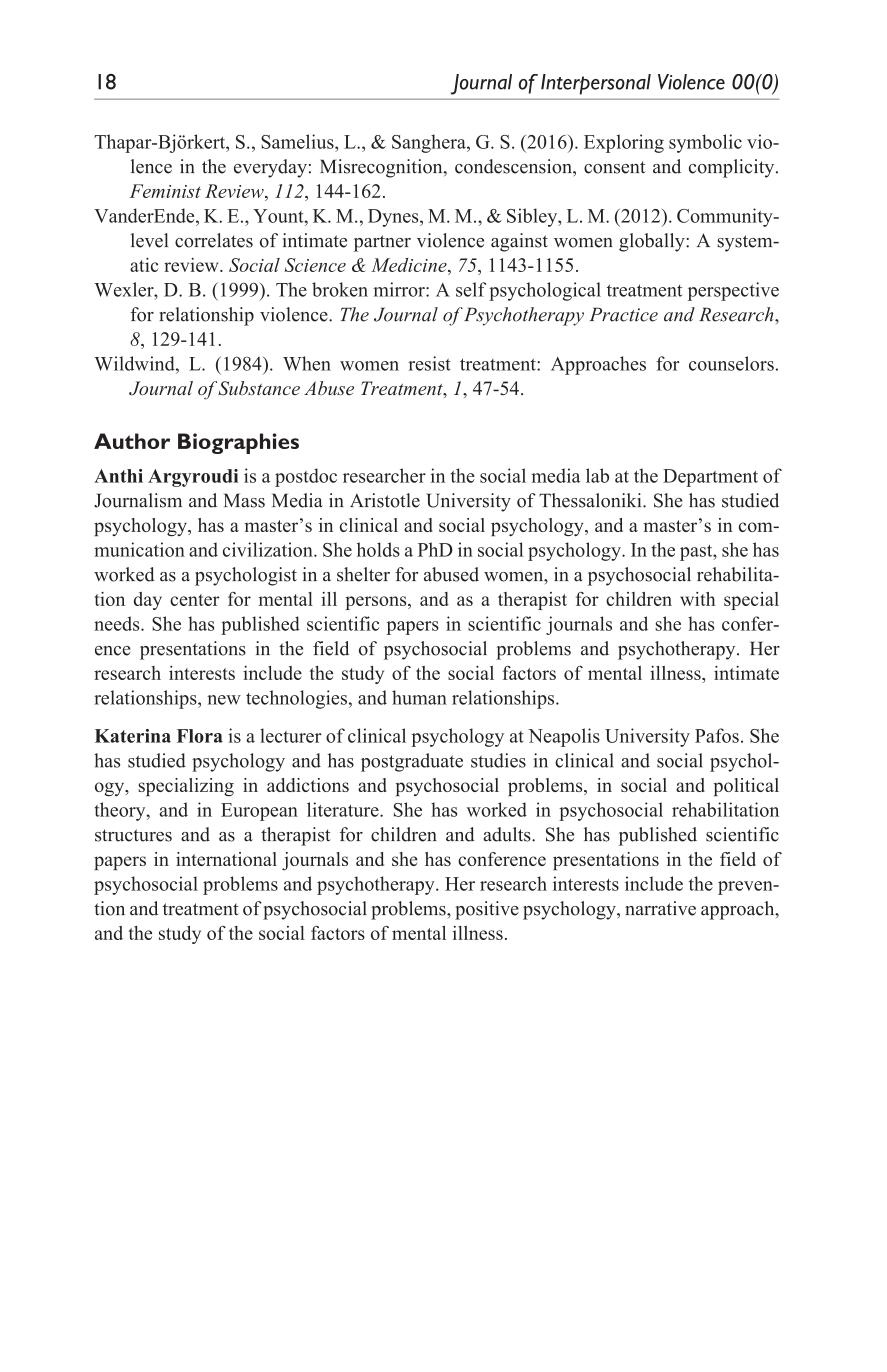 This document has height=1372, width=887. I want to click on human, so click(419, 697).
